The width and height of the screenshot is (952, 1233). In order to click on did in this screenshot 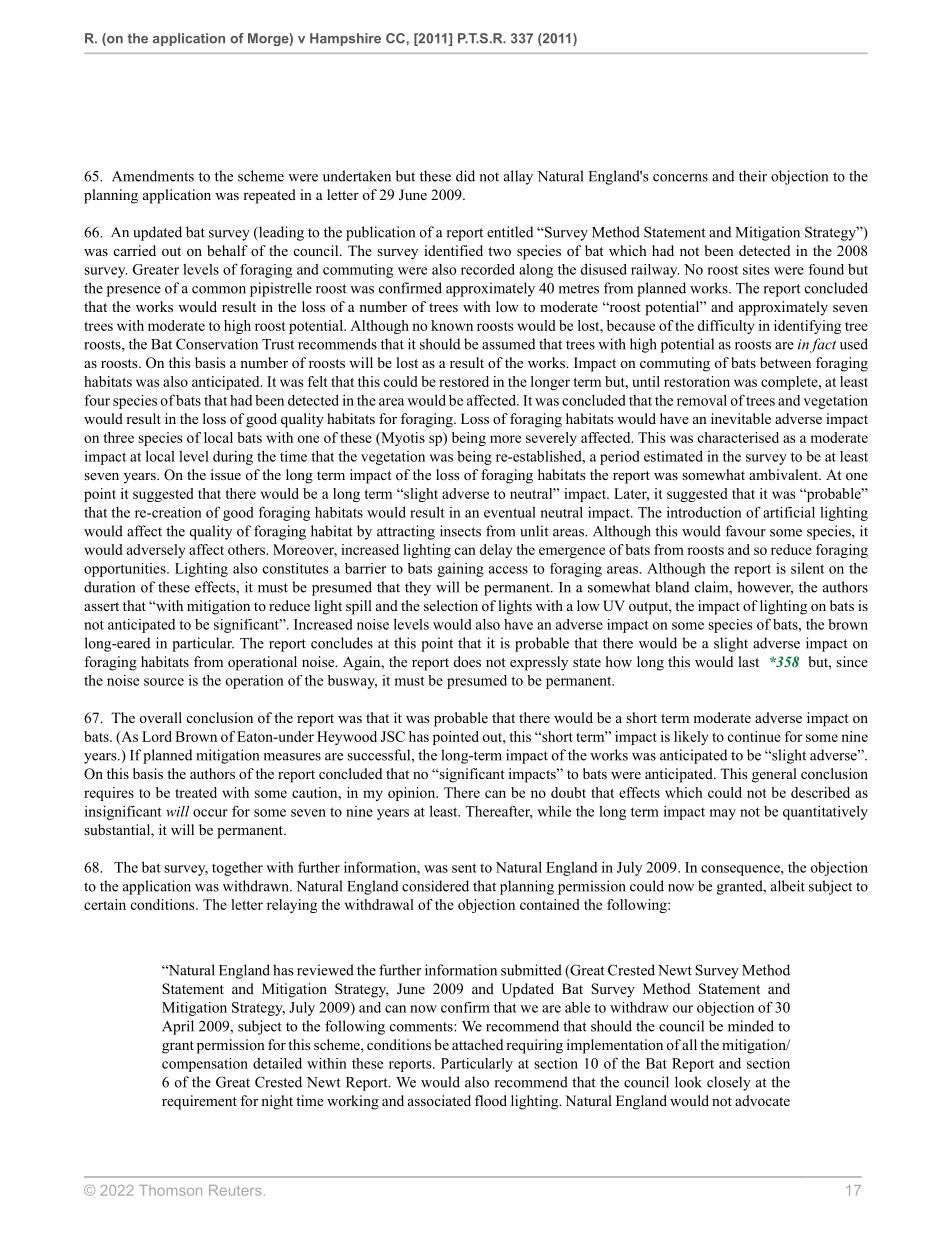, I will do `click(465, 176)`.
